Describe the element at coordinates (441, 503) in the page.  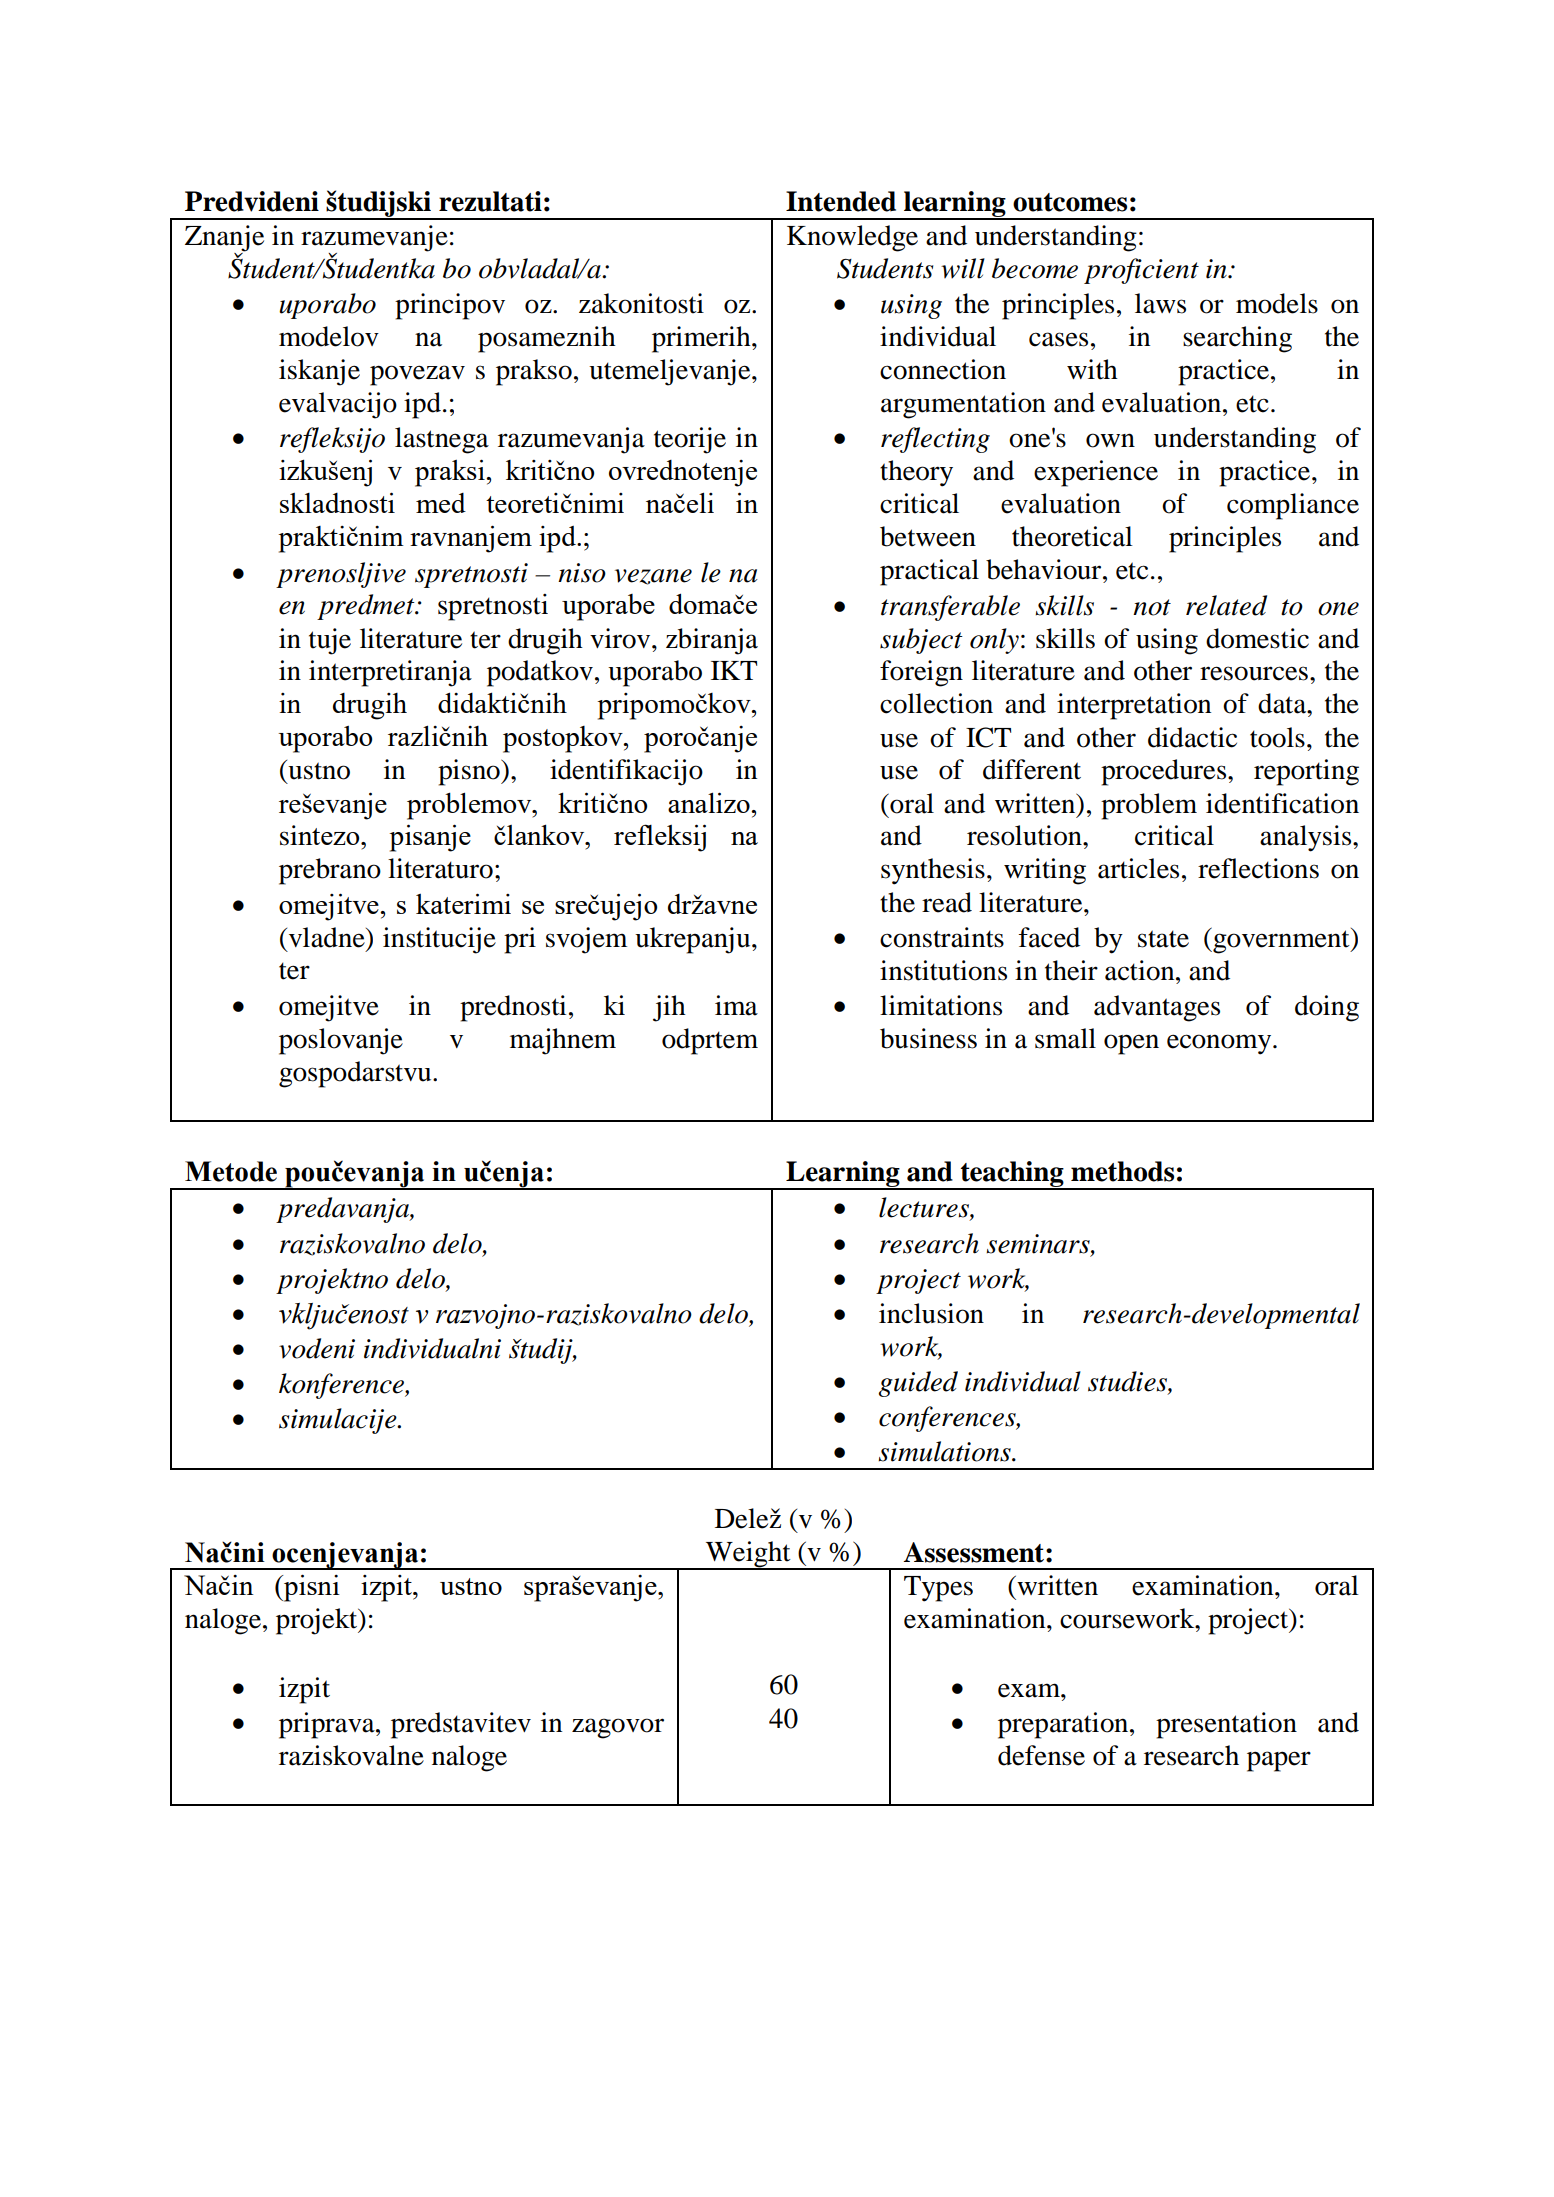
I see `med` at that location.
